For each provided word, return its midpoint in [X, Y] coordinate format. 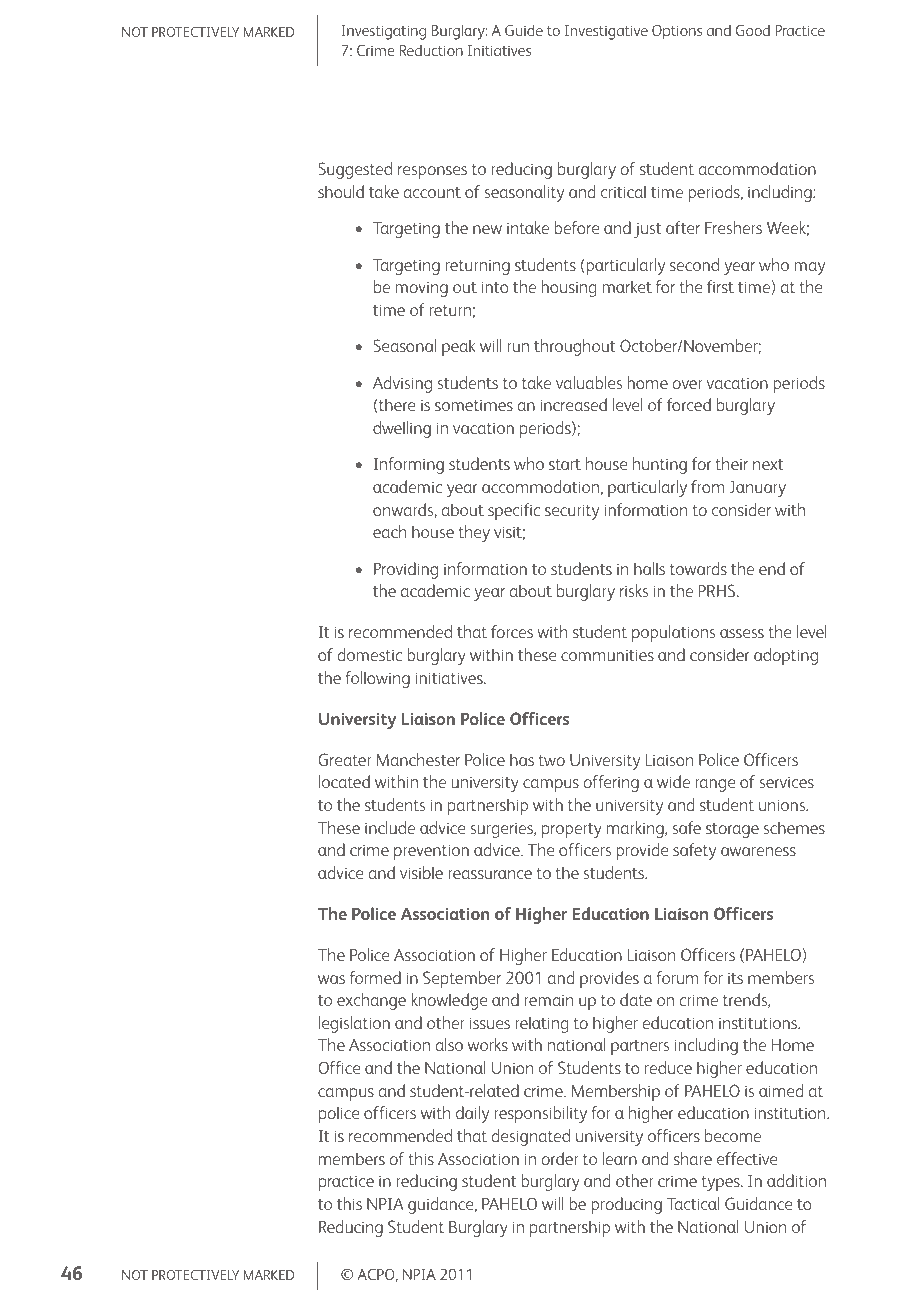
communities [607, 655]
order [560, 1158]
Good [753, 30]
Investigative [606, 32]
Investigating [383, 32]
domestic [369, 654]
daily [472, 1114]
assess [742, 633]
